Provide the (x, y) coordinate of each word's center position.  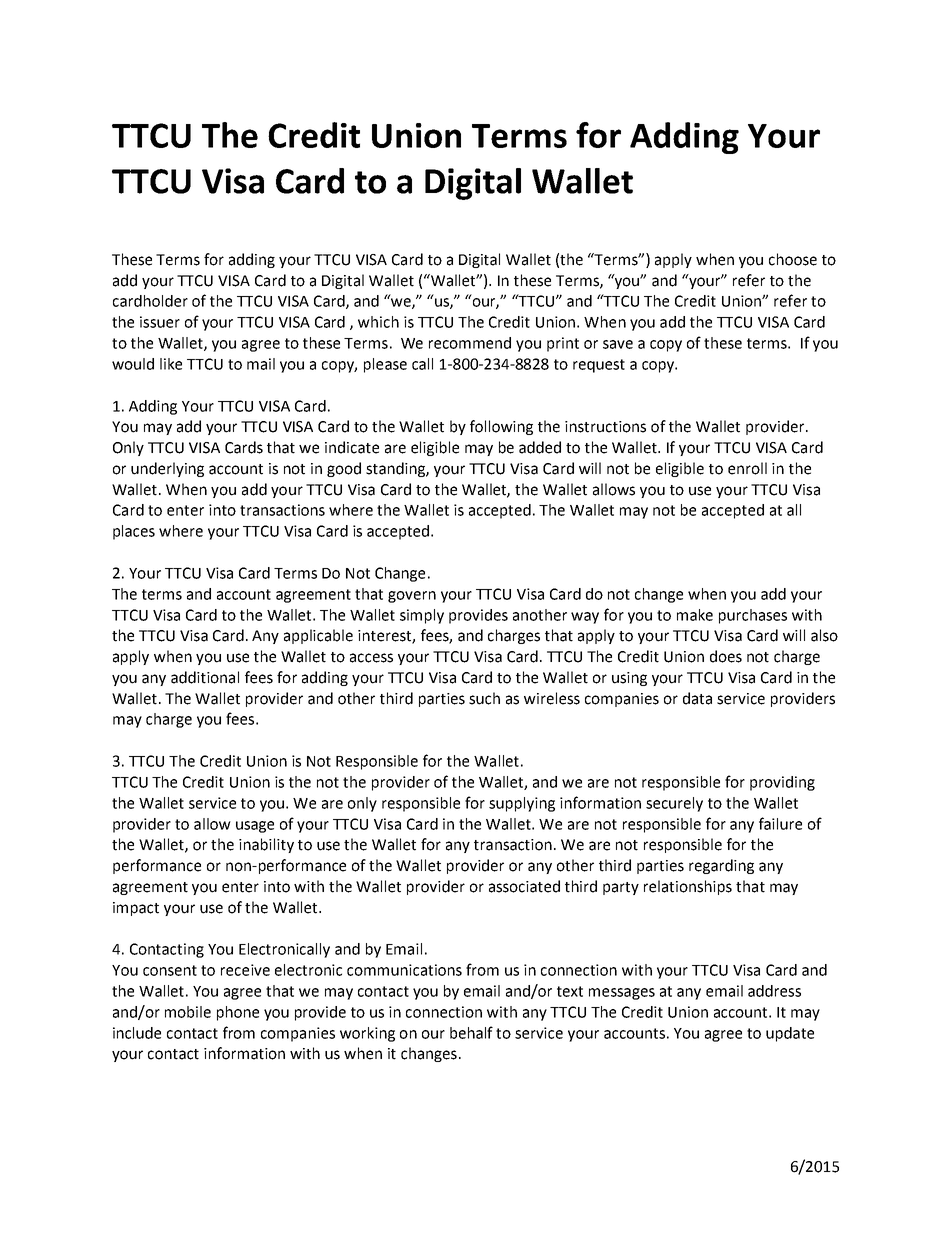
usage (255, 827)
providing (782, 783)
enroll (747, 468)
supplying (522, 804)
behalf (471, 1032)
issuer (160, 322)
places (134, 532)
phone (238, 1013)
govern (412, 597)
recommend (470, 343)
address (774, 991)
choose (793, 259)
